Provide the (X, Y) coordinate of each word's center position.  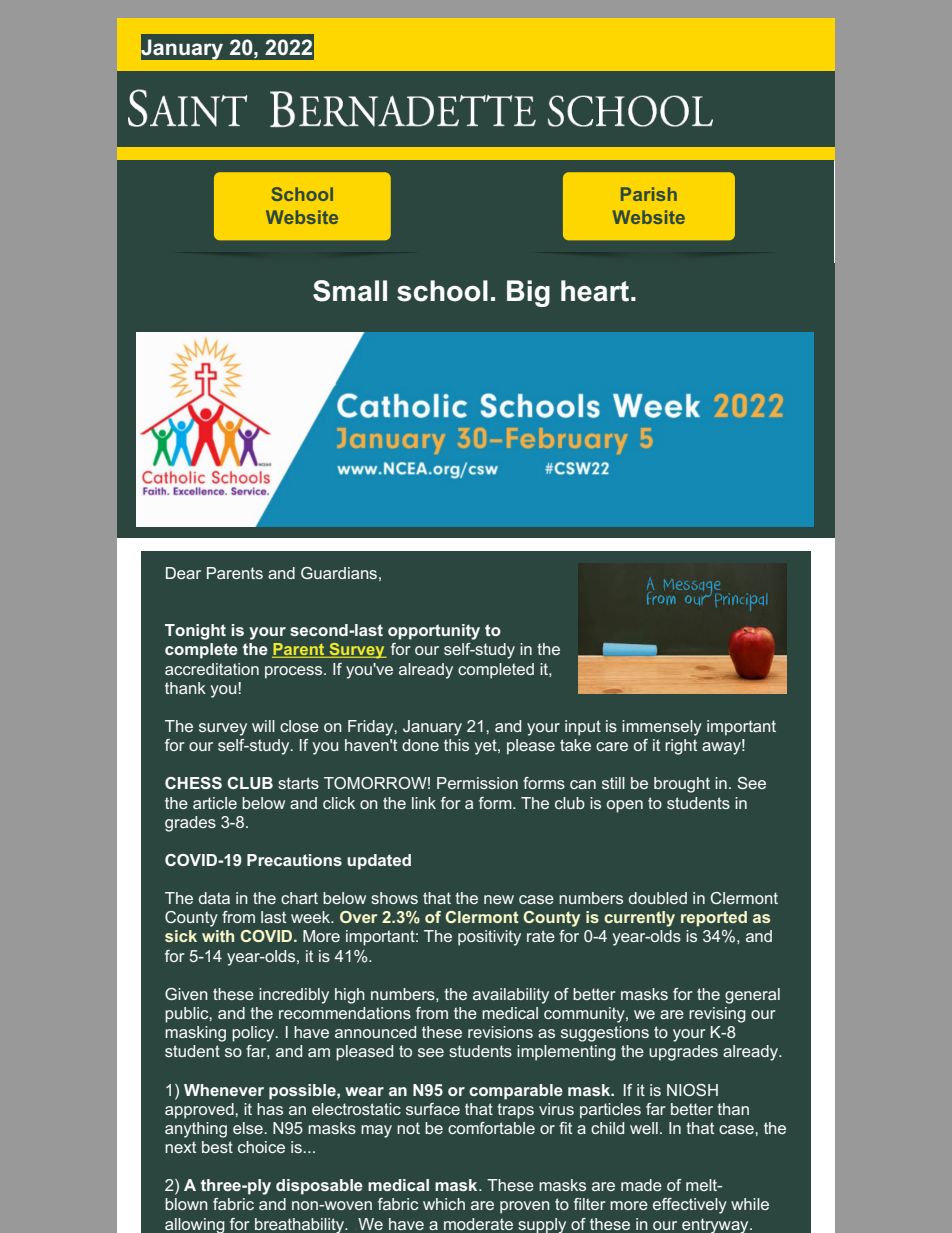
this (456, 745)
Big (528, 293)
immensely (662, 728)
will (263, 726)
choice (261, 1147)
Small (350, 291)
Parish (649, 194)
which (444, 1204)
